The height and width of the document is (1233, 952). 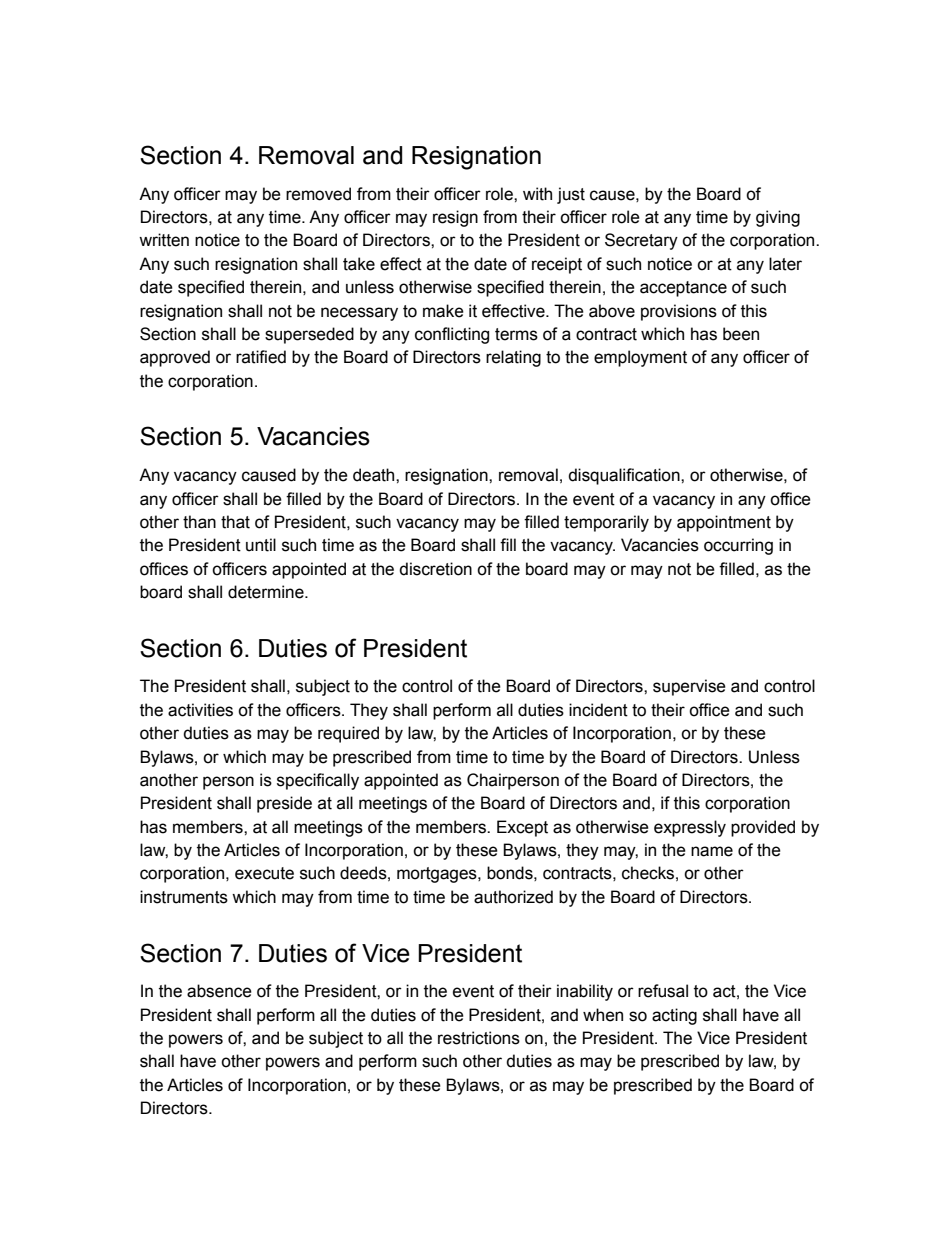 I want to click on written, so click(x=164, y=240).
